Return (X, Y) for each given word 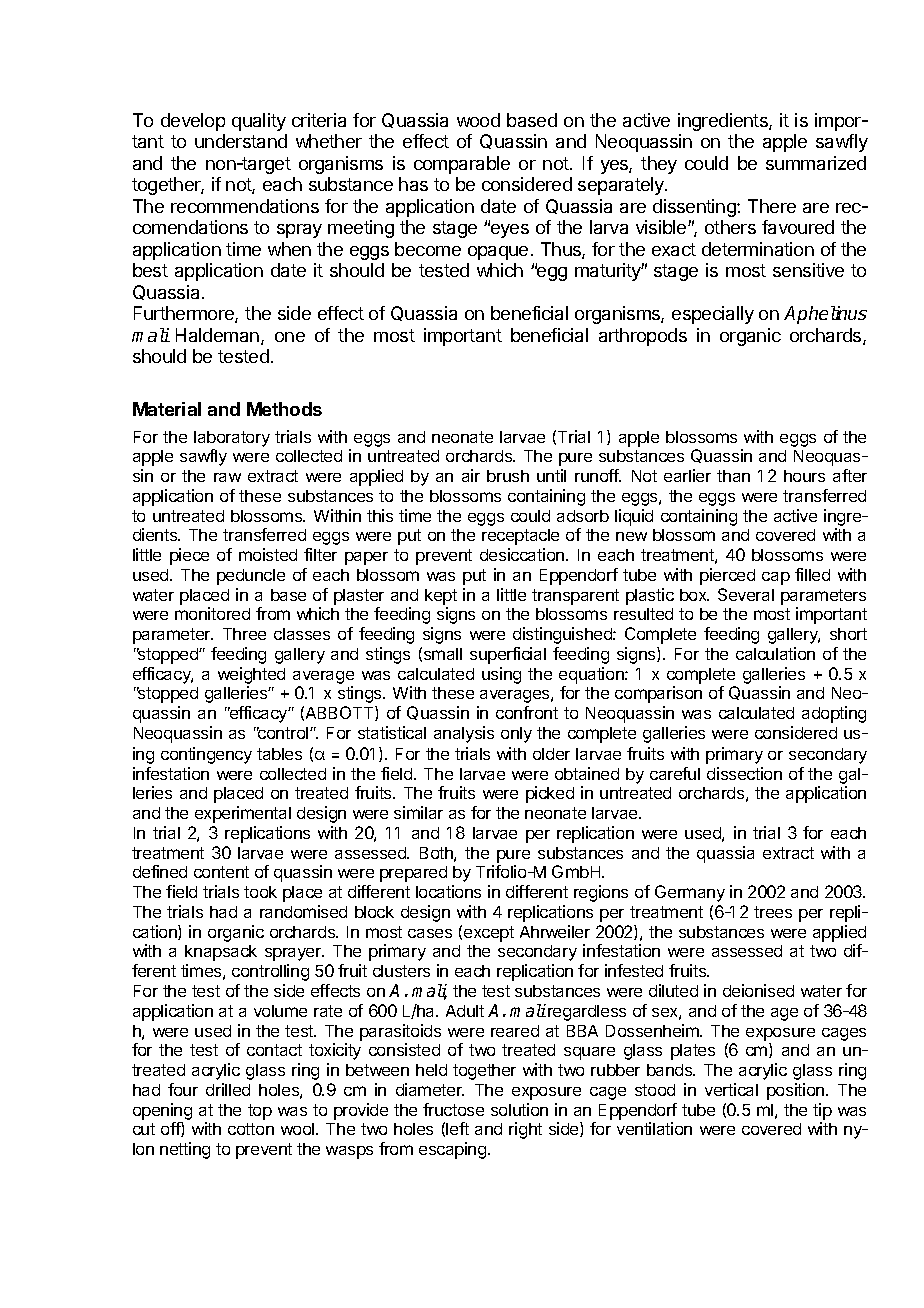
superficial (508, 655)
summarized (816, 163)
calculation (775, 653)
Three (244, 634)
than (733, 476)
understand (241, 141)
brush (508, 476)
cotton (251, 1129)
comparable (462, 165)
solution (519, 1109)
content (221, 872)
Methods (284, 409)
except (489, 934)
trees (773, 912)
